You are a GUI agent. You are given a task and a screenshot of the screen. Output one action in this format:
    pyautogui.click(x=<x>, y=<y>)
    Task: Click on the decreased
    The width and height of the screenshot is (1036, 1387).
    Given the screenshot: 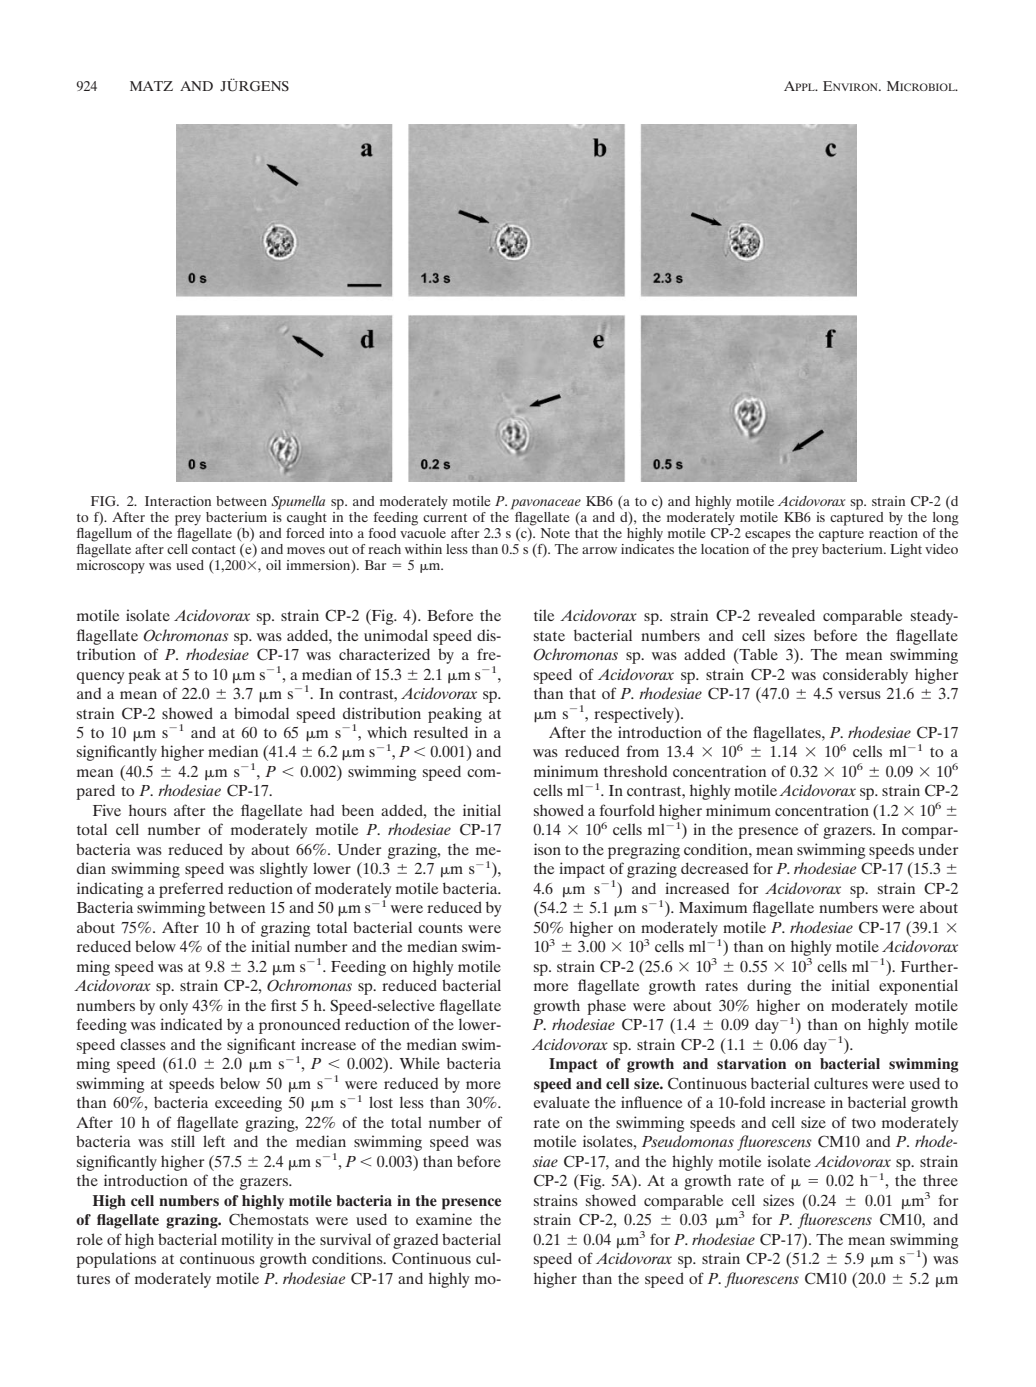 What is the action you would take?
    pyautogui.click(x=714, y=868)
